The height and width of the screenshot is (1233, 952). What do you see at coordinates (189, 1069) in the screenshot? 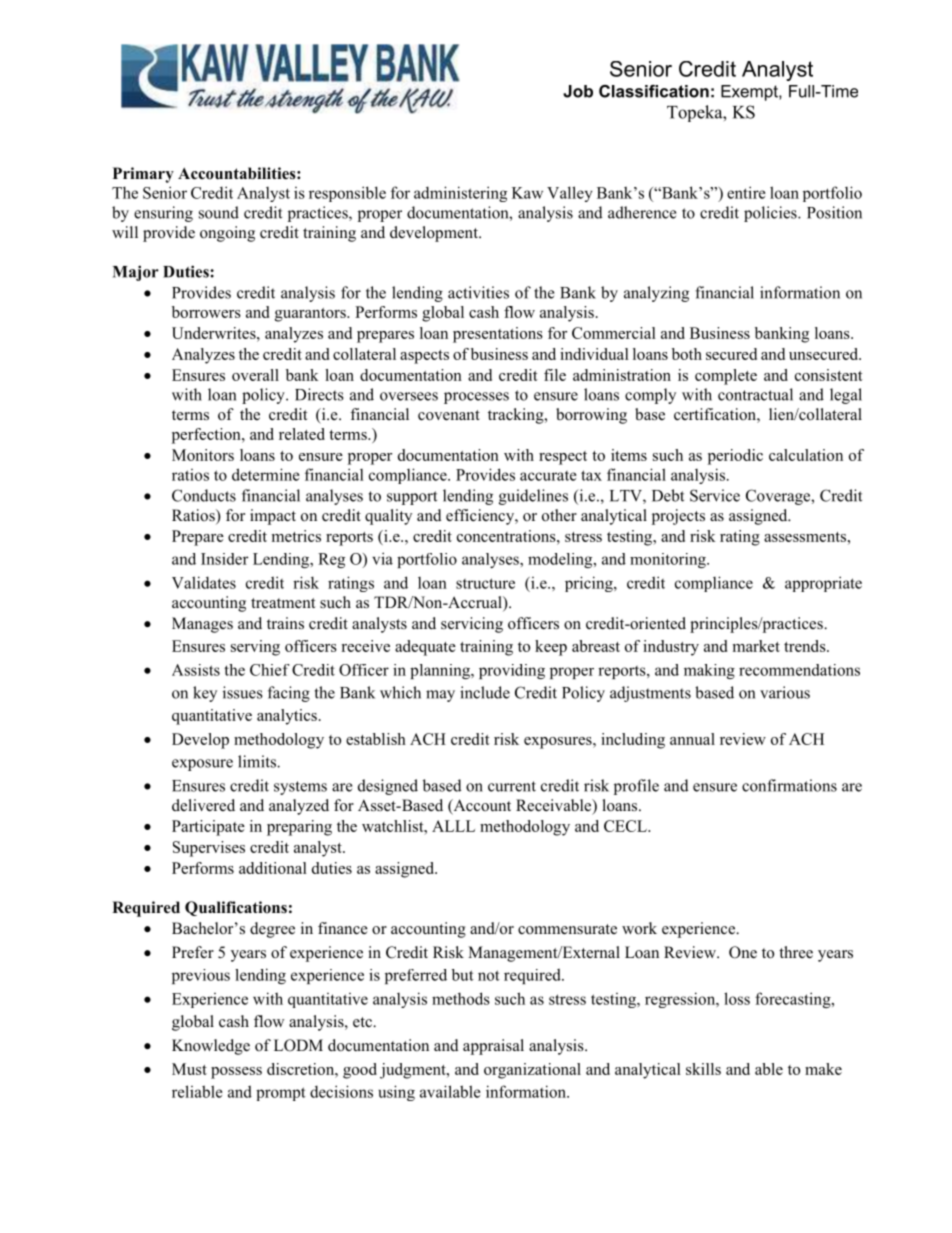
I see `Must` at bounding box center [189, 1069].
